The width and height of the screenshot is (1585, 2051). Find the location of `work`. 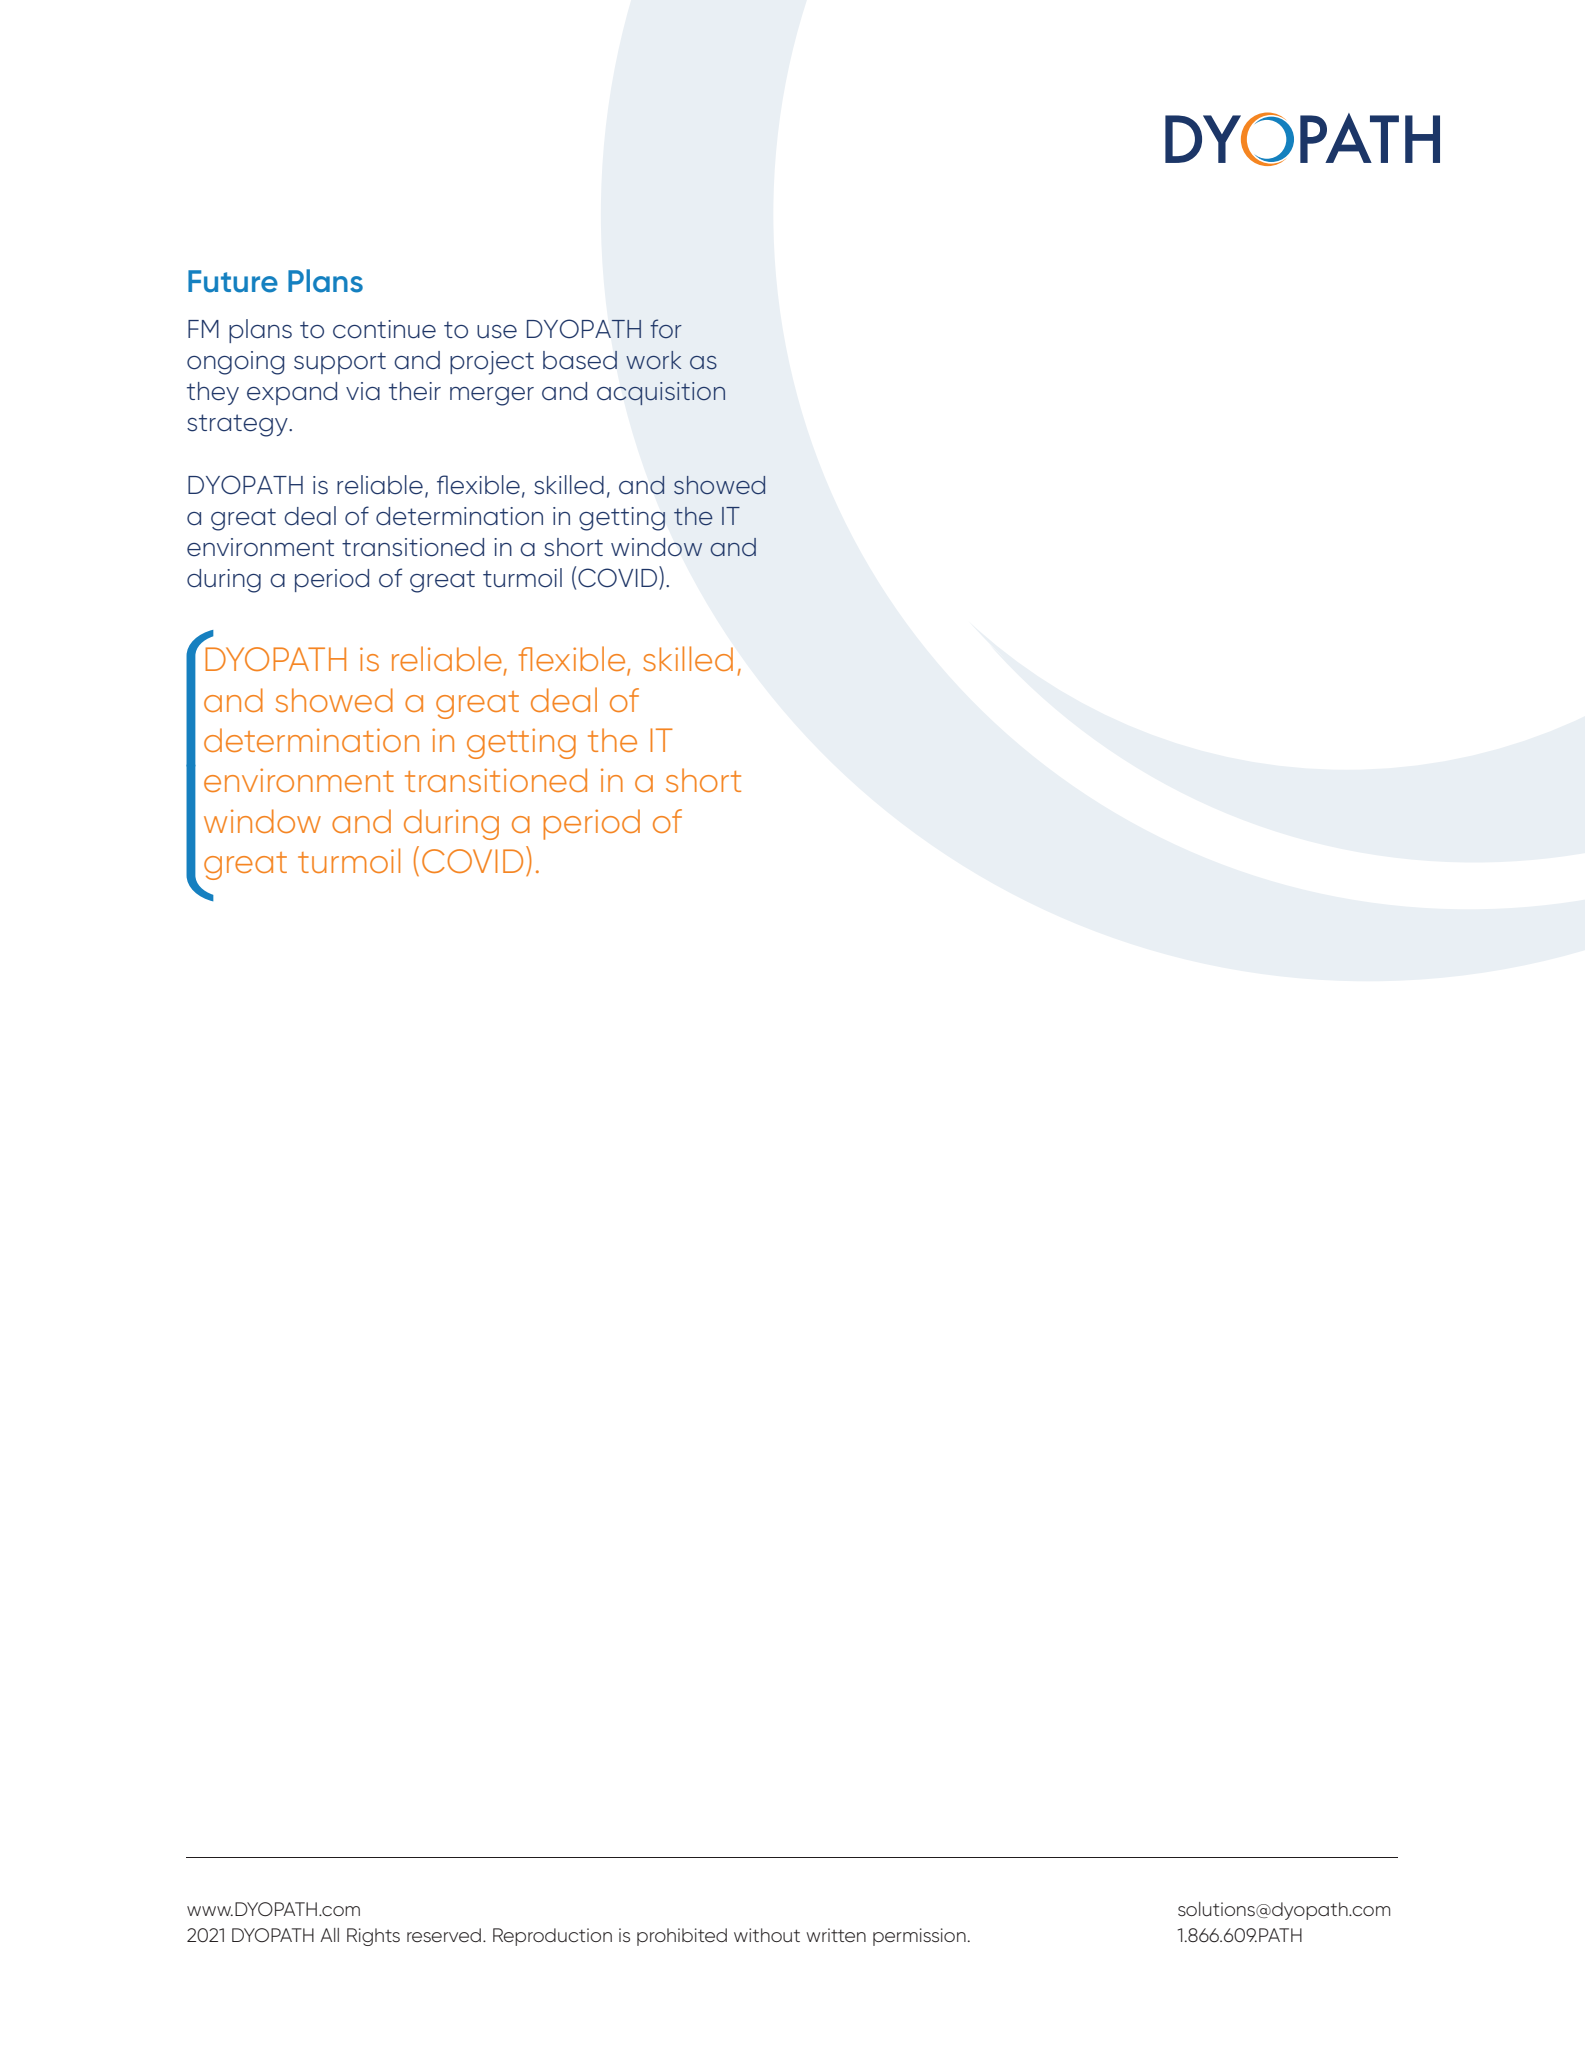

work is located at coordinates (653, 360).
